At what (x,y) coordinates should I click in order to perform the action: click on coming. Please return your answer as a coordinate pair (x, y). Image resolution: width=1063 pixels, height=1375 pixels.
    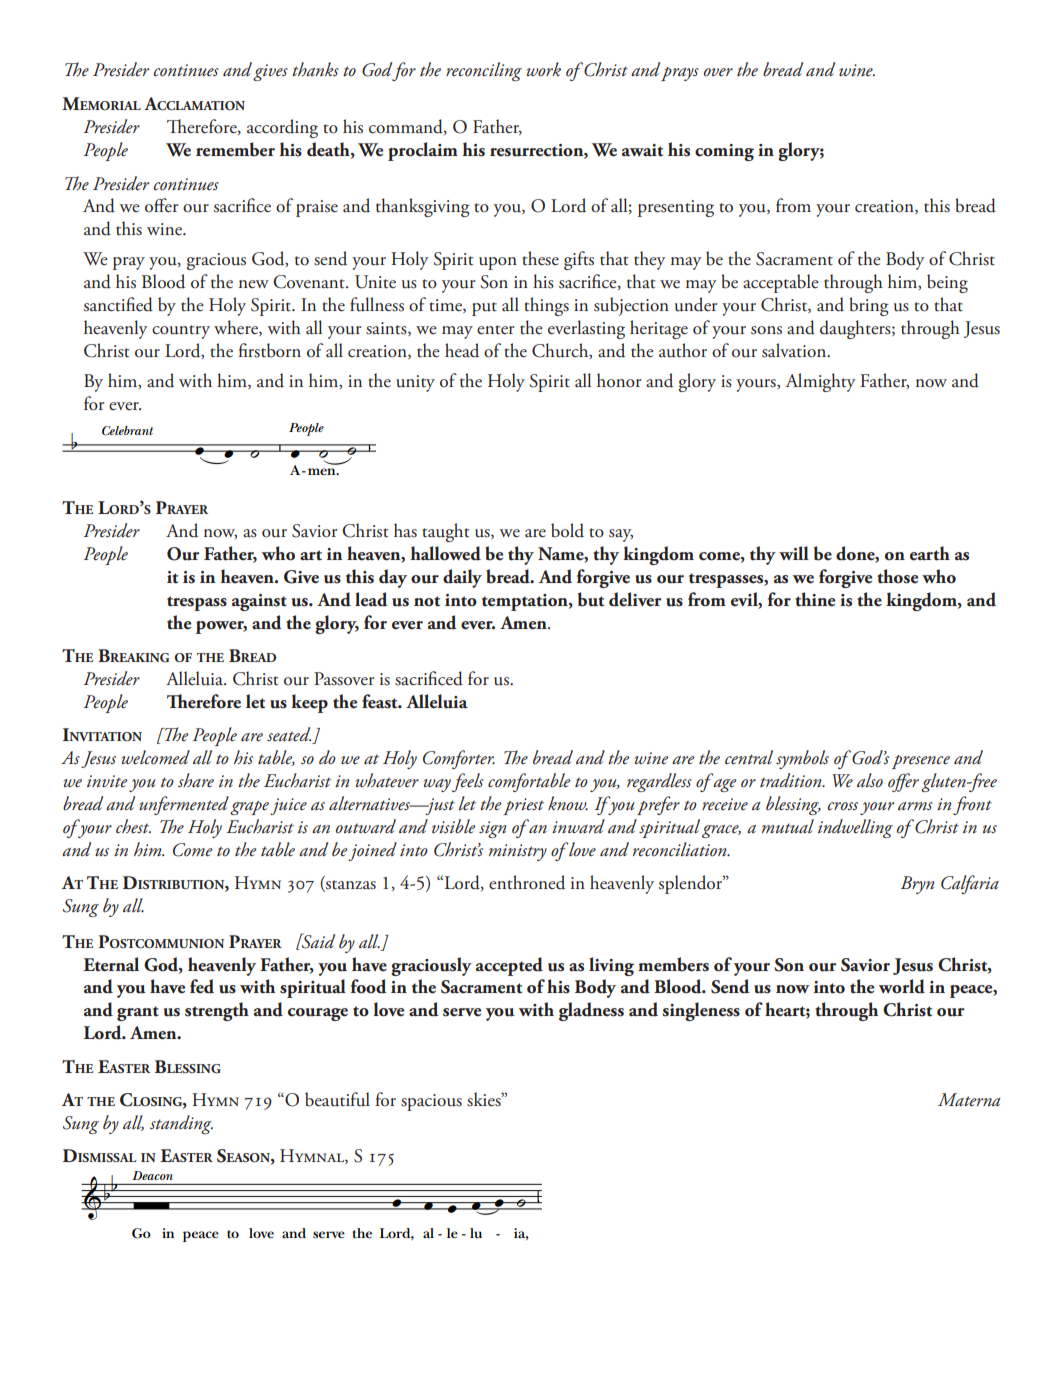
    Looking at the image, I should click on (724, 152).
